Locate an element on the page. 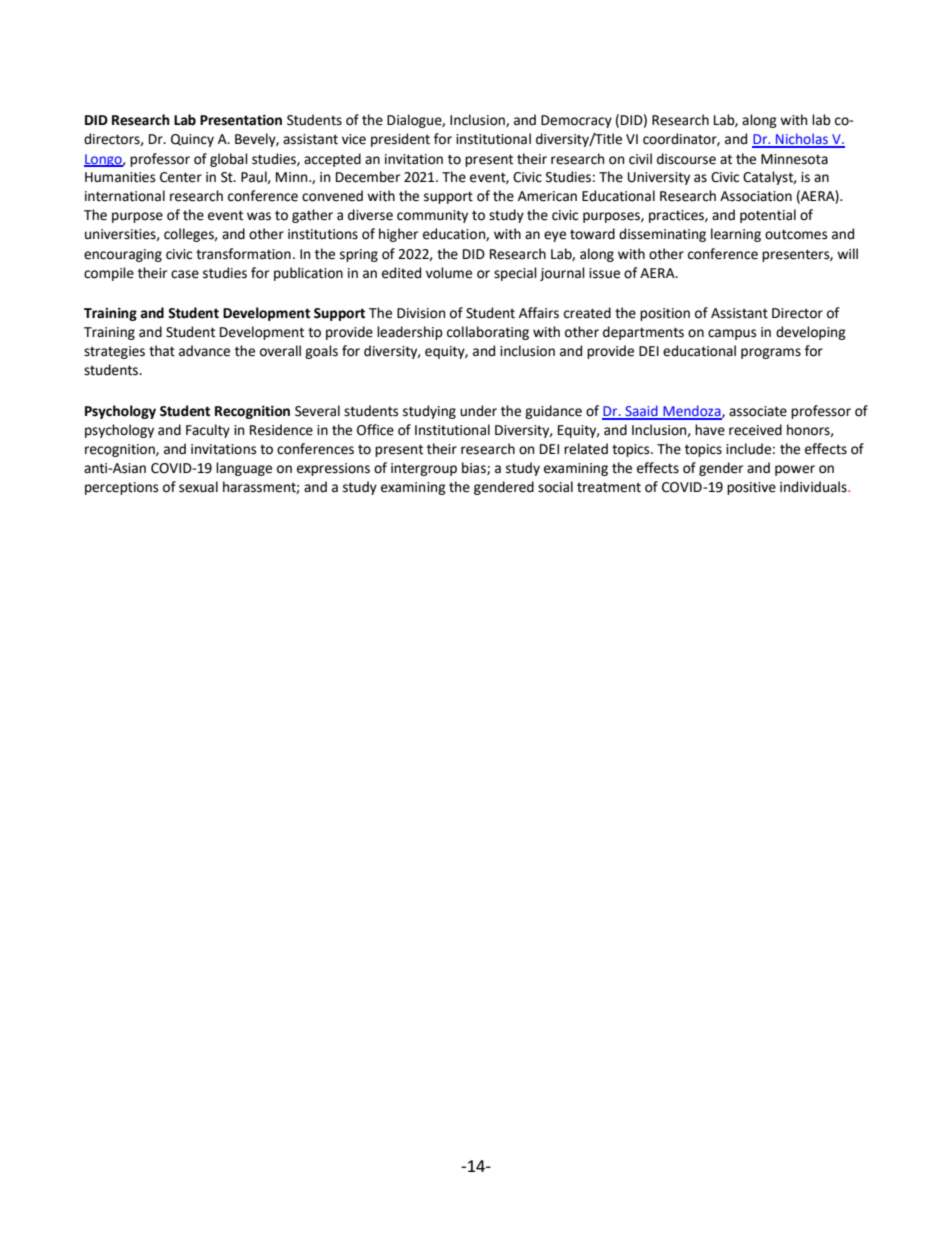 This image has height=1233, width=952. Quincy is located at coordinates (192, 140).
